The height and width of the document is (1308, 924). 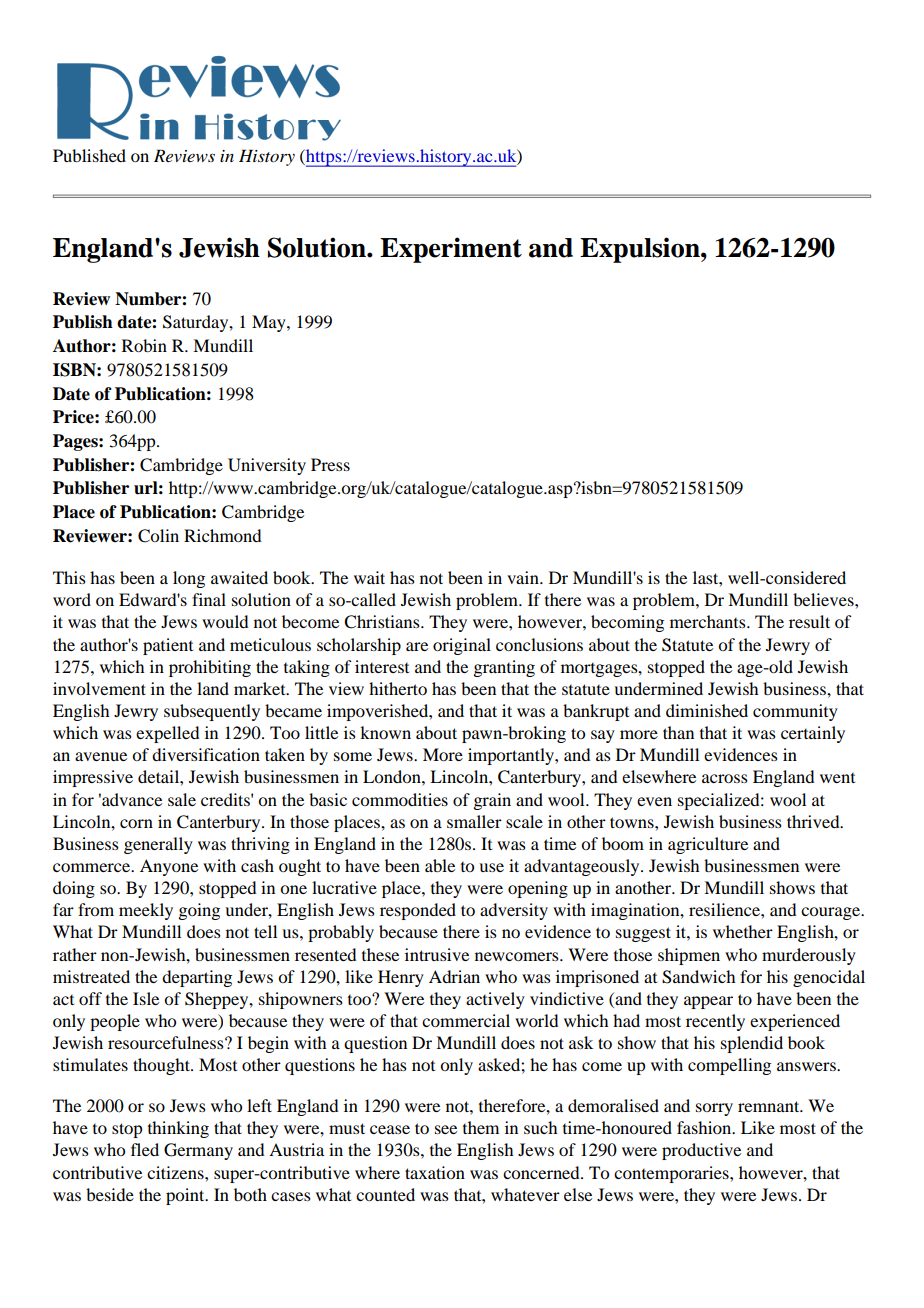 I want to click on believes, so click(x=824, y=599).
